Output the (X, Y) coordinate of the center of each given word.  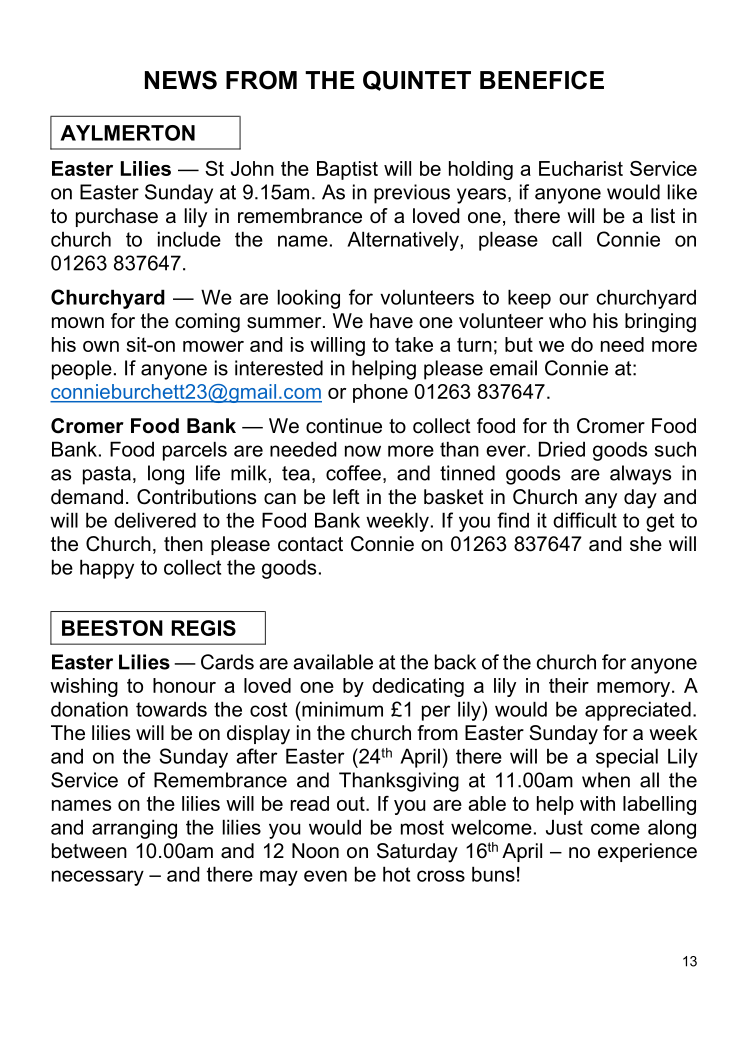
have (391, 321)
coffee (353, 473)
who (567, 321)
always (640, 475)
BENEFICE (542, 80)
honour (184, 685)
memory (635, 689)
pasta (107, 475)
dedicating (418, 687)
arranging (134, 829)
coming (207, 323)
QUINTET (417, 80)
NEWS (181, 80)
